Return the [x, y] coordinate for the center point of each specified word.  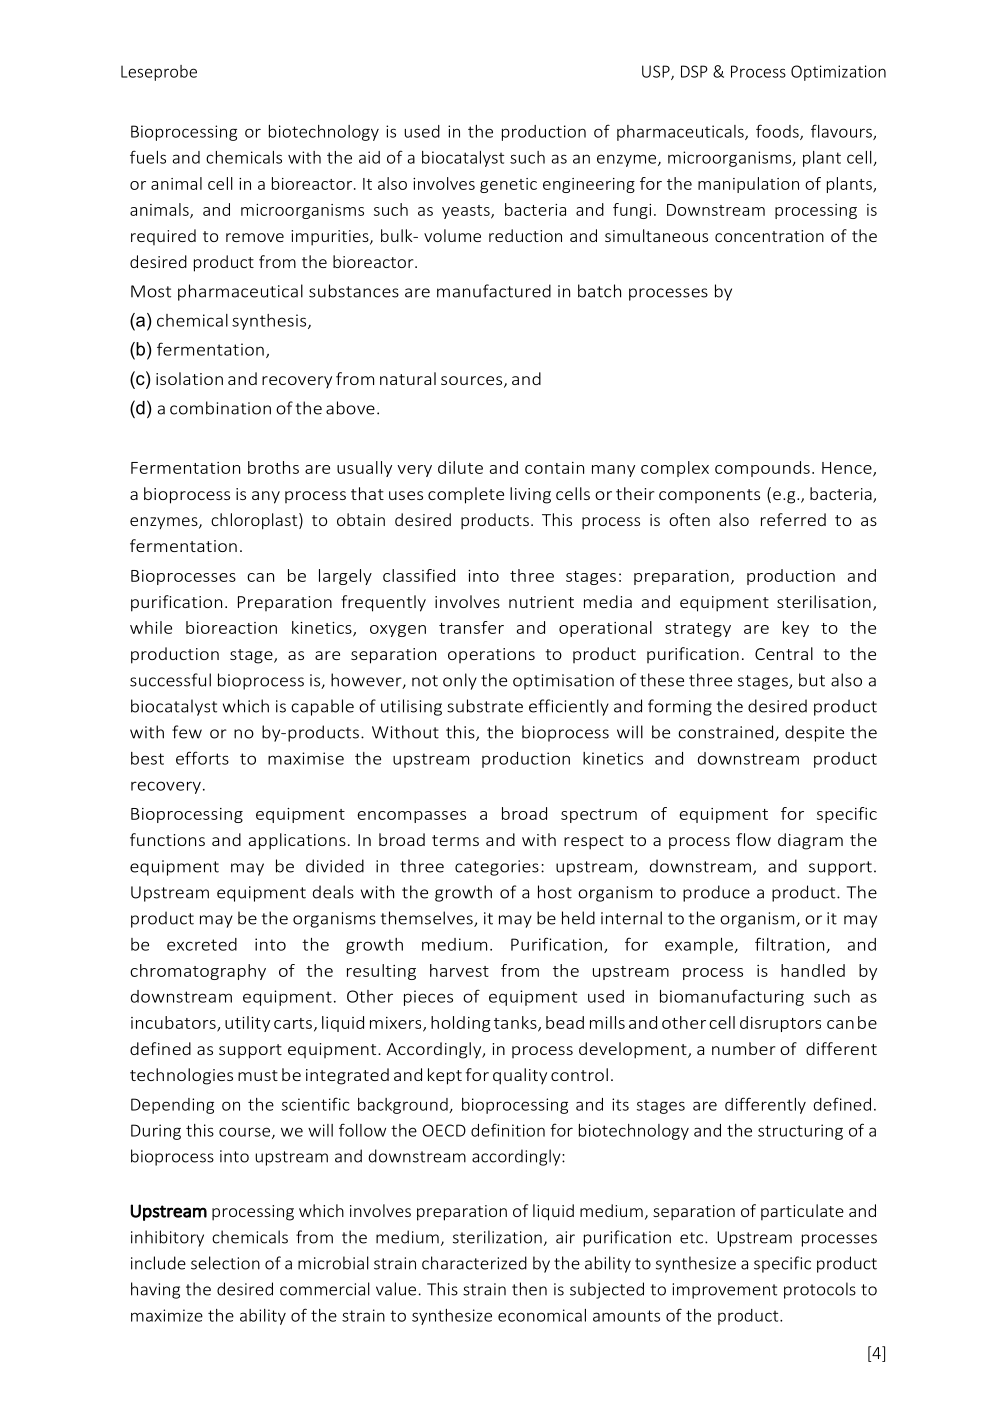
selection [225, 1263]
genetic [508, 185]
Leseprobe [159, 73]
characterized [474, 1263]
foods [778, 132]
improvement [724, 1291]
